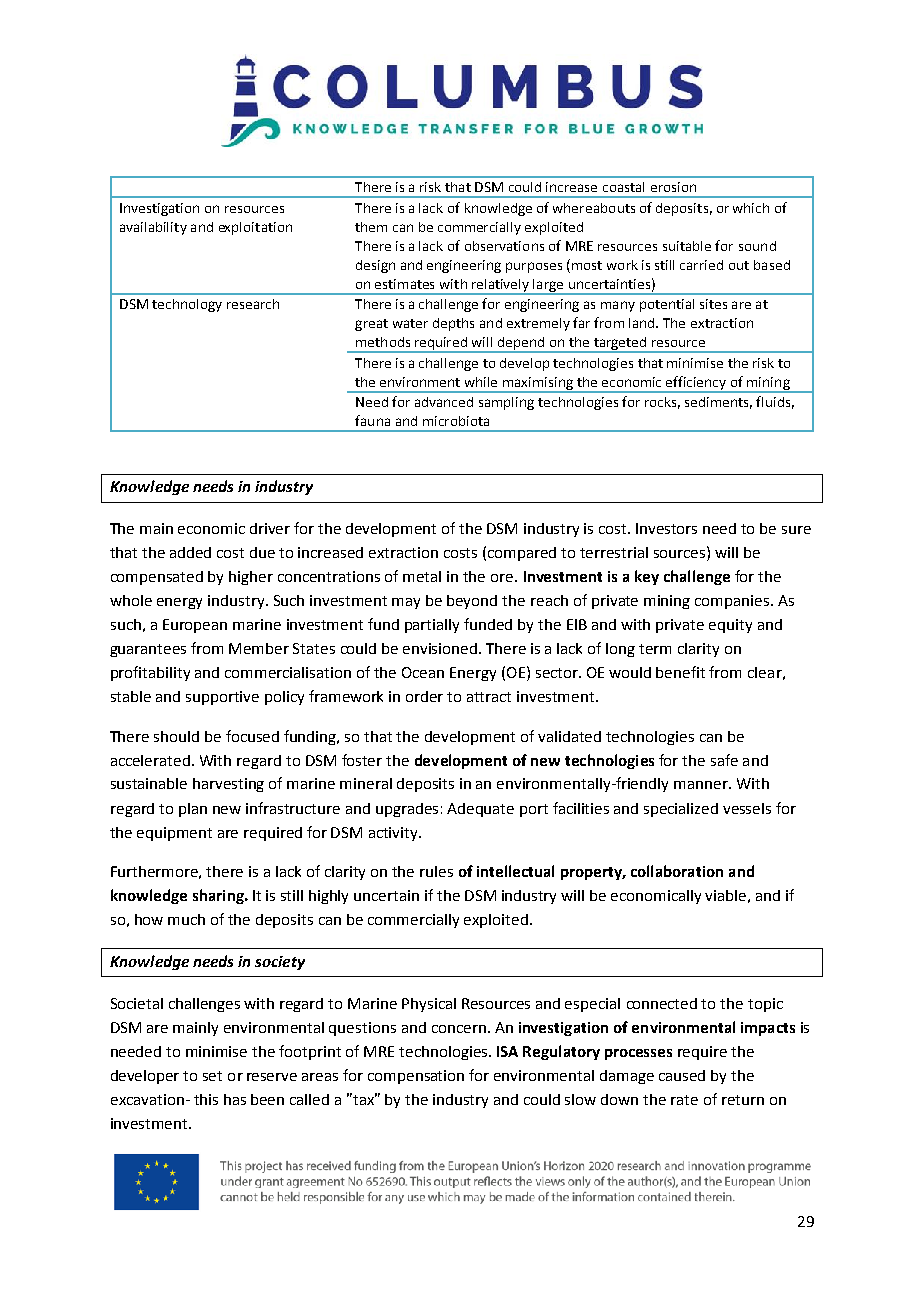  Describe the element at coordinates (436, 871) in the screenshot. I see `rules` at that location.
